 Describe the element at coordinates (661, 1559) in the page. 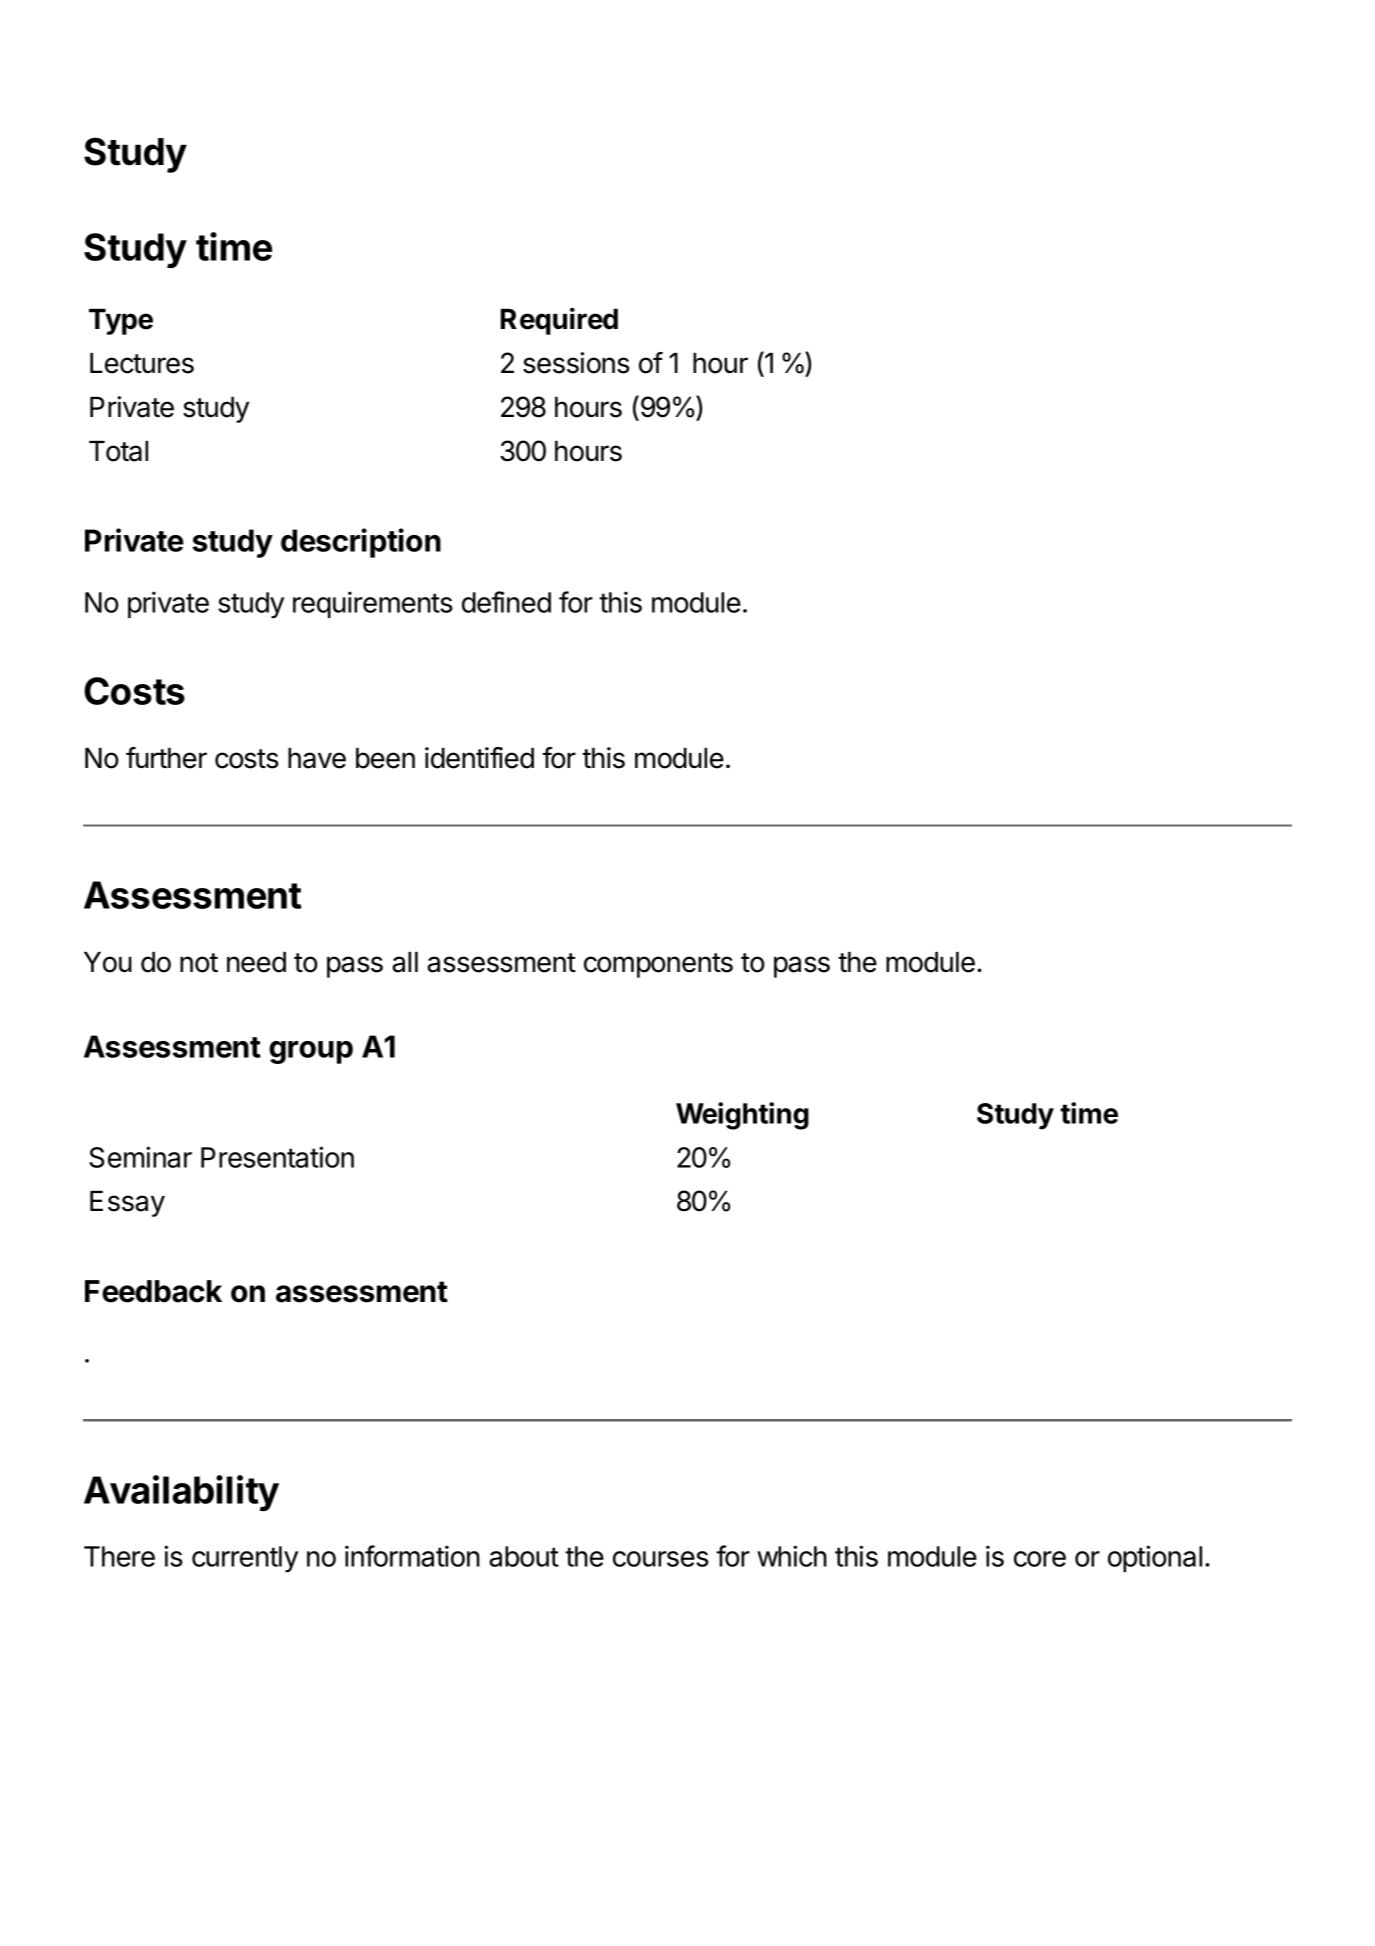

I see `courses` at that location.
